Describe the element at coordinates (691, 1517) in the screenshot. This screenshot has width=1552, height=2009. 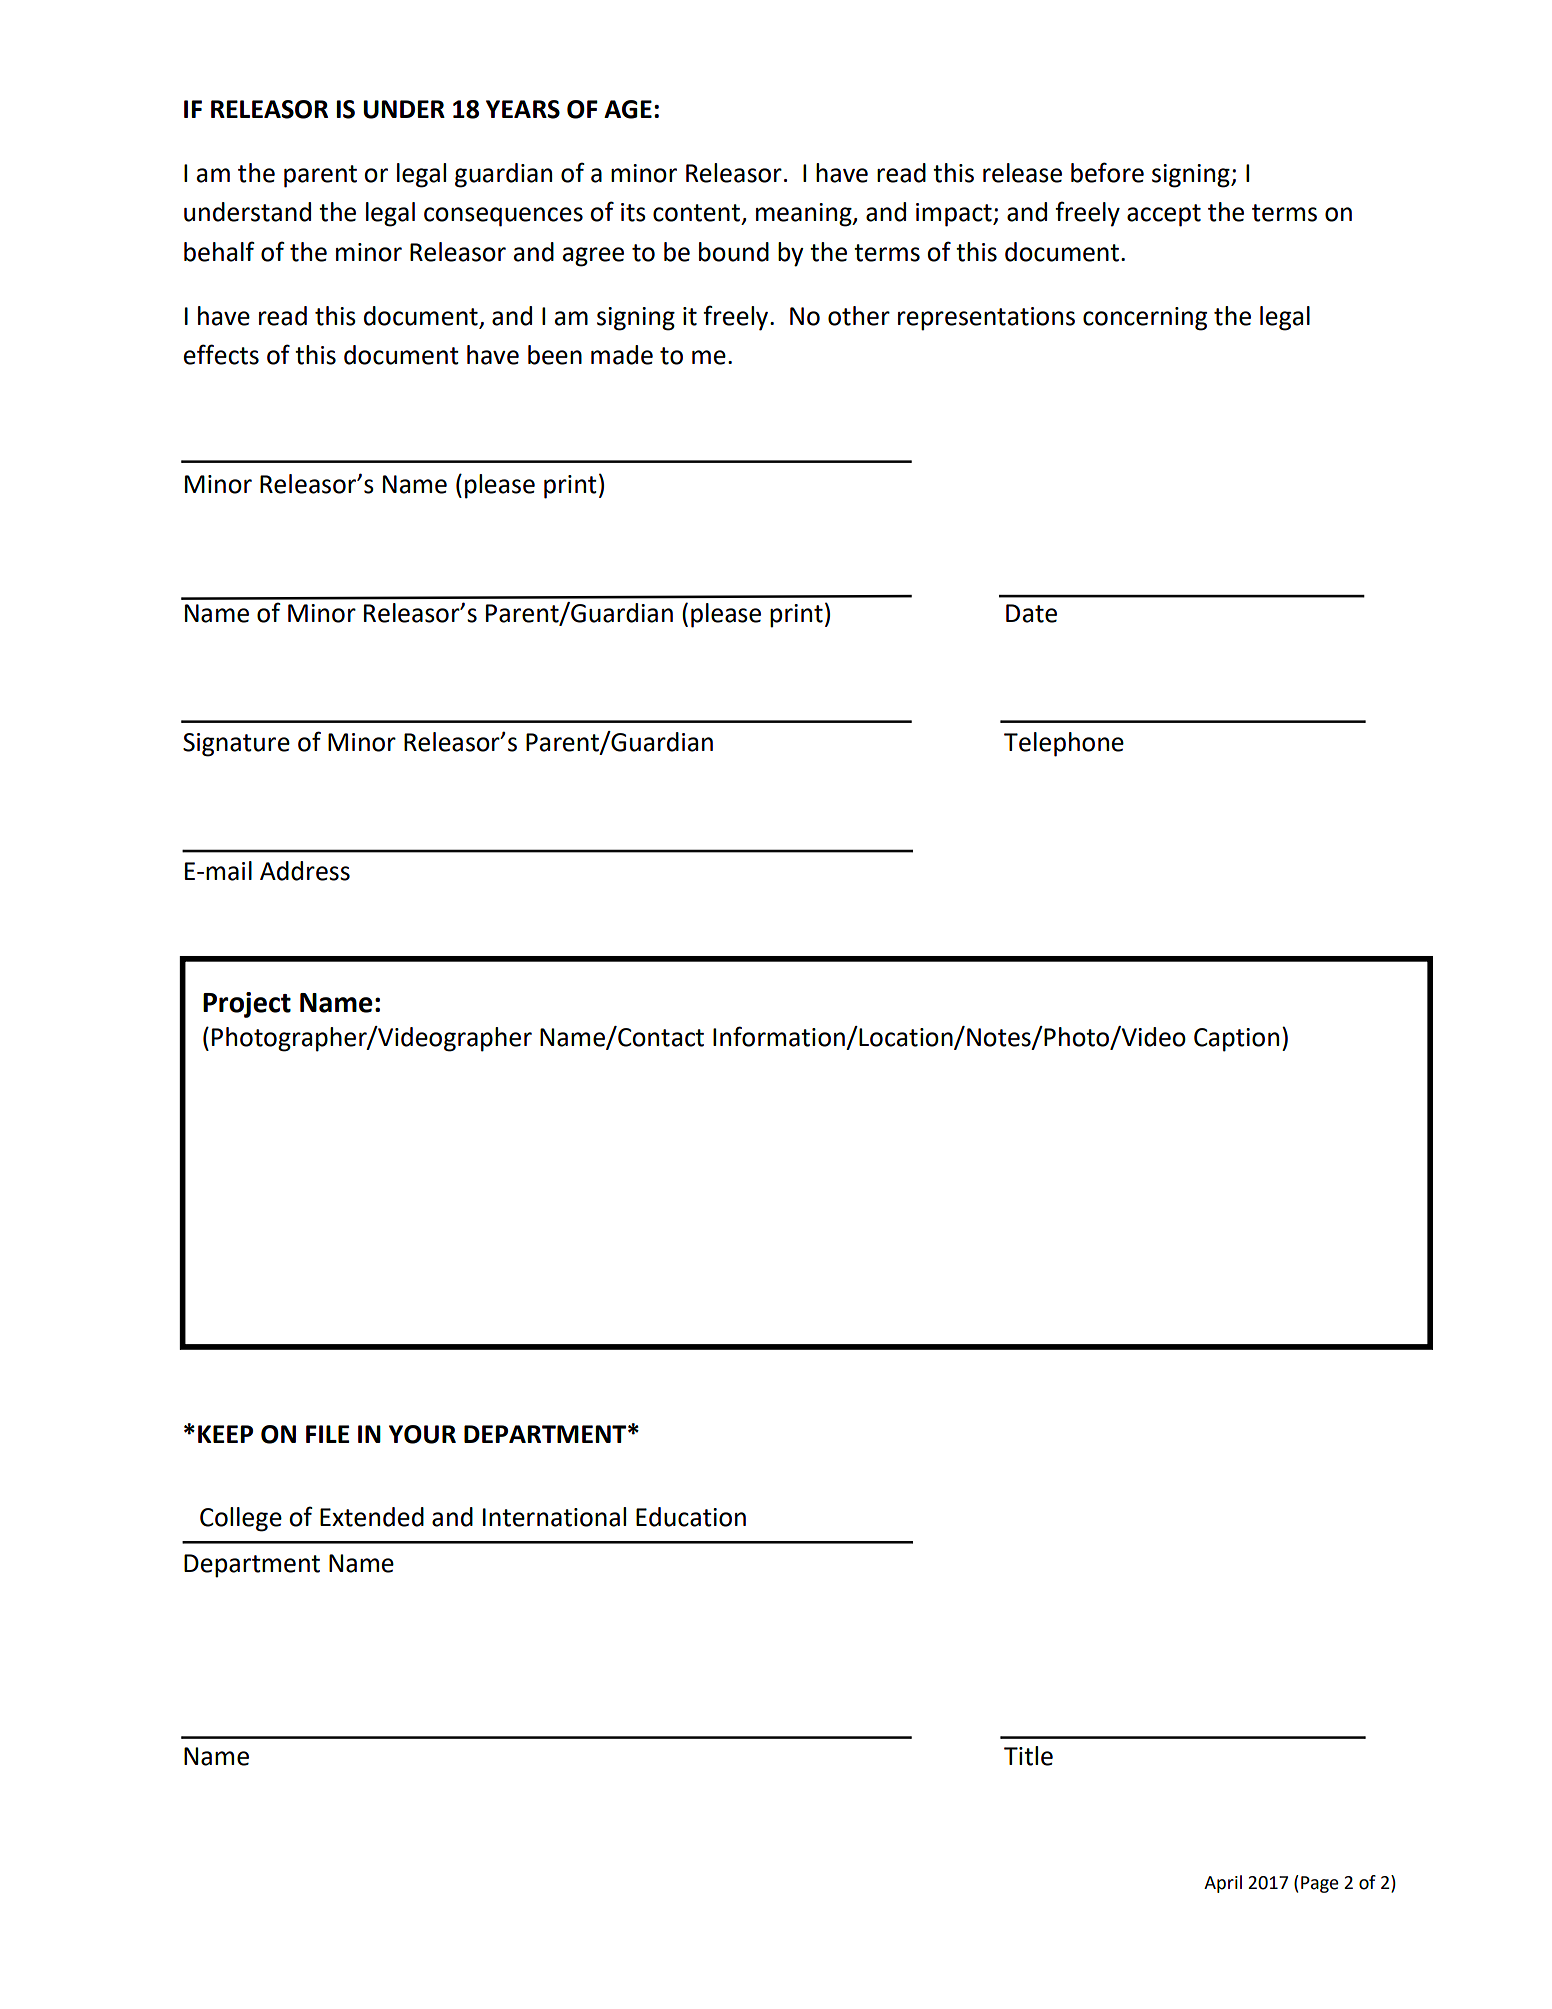
I see `Education` at that location.
